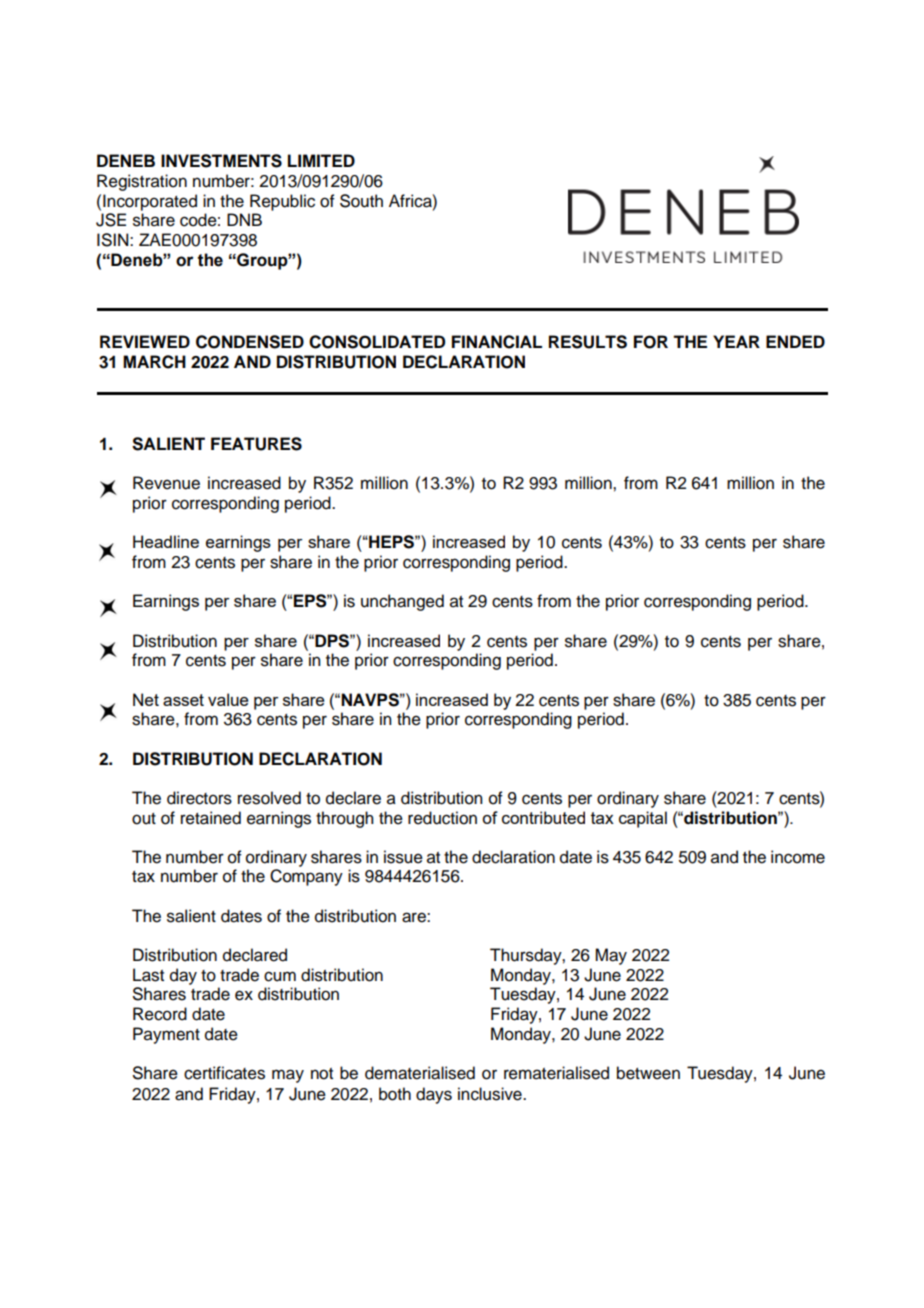 The width and height of the document is (924, 1308). Describe the element at coordinates (643, 819) in the document. I see `capital` at that location.
